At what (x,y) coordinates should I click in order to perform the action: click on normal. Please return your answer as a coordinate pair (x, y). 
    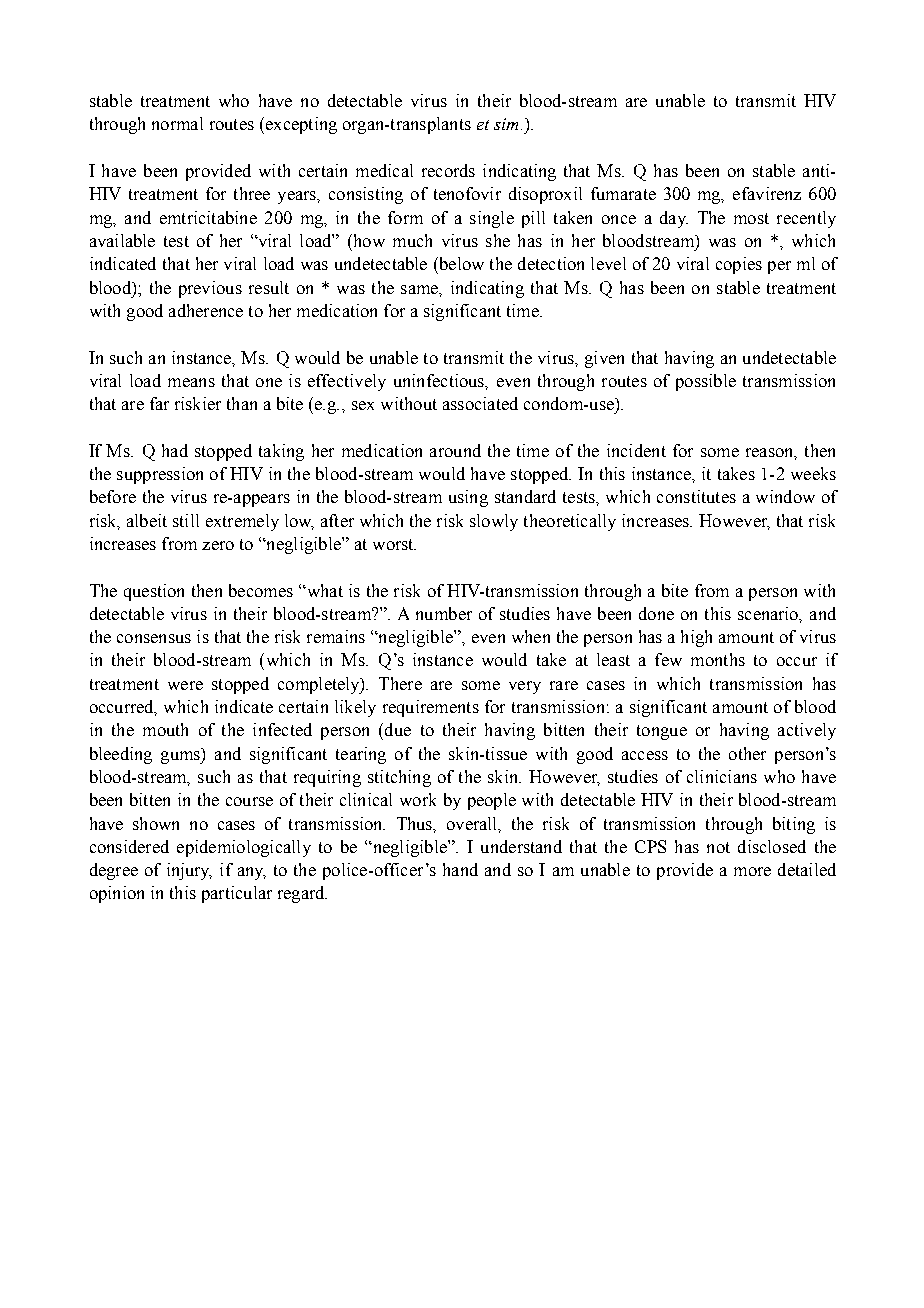
    Looking at the image, I should click on (177, 123).
